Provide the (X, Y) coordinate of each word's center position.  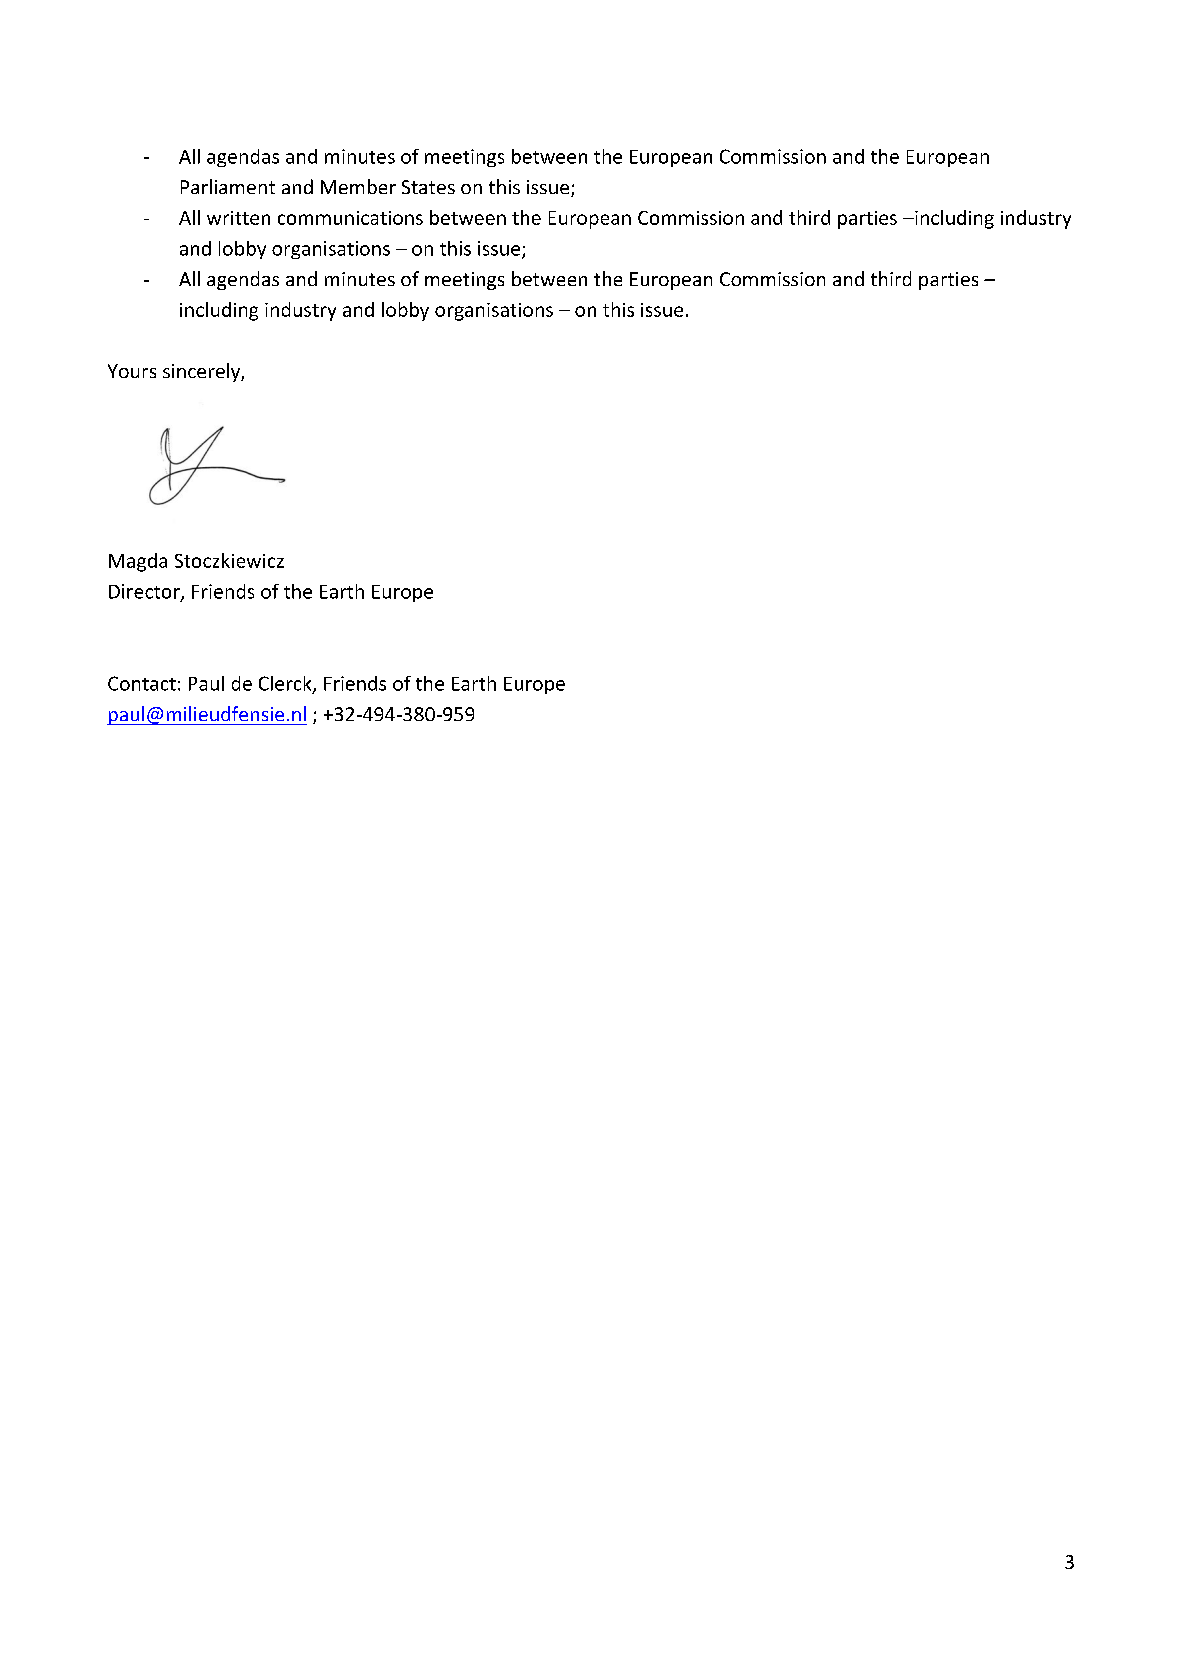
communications (350, 218)
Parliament (228, 186)
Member (358, 186)
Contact (142, 683)
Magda (138, 562)
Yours (132, 371)
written (238, 218)
